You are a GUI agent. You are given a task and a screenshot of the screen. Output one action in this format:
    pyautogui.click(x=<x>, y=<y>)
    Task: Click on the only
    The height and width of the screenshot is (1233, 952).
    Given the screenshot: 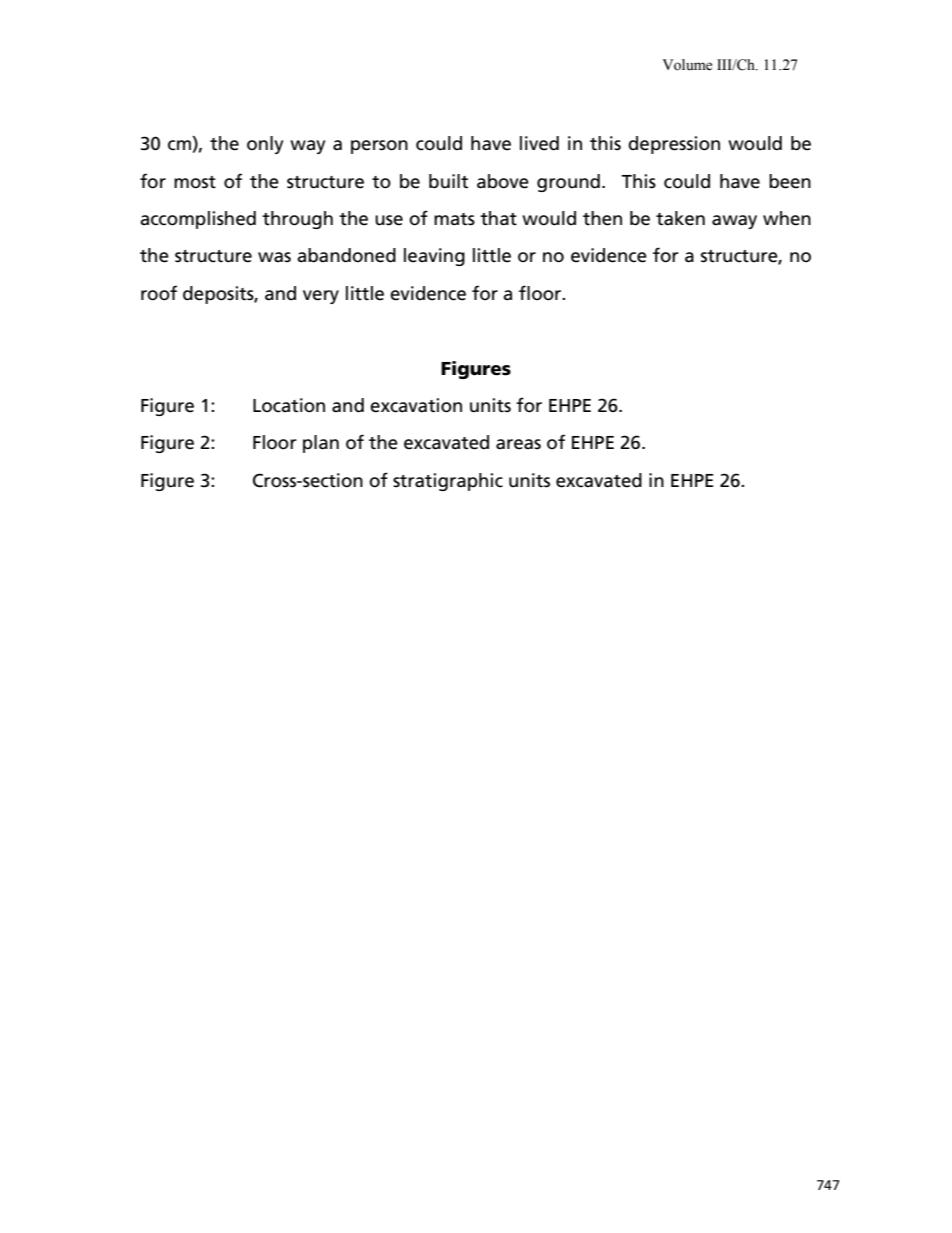 What is the action you would take?
    pyautogui.click(x=265, y=145)
